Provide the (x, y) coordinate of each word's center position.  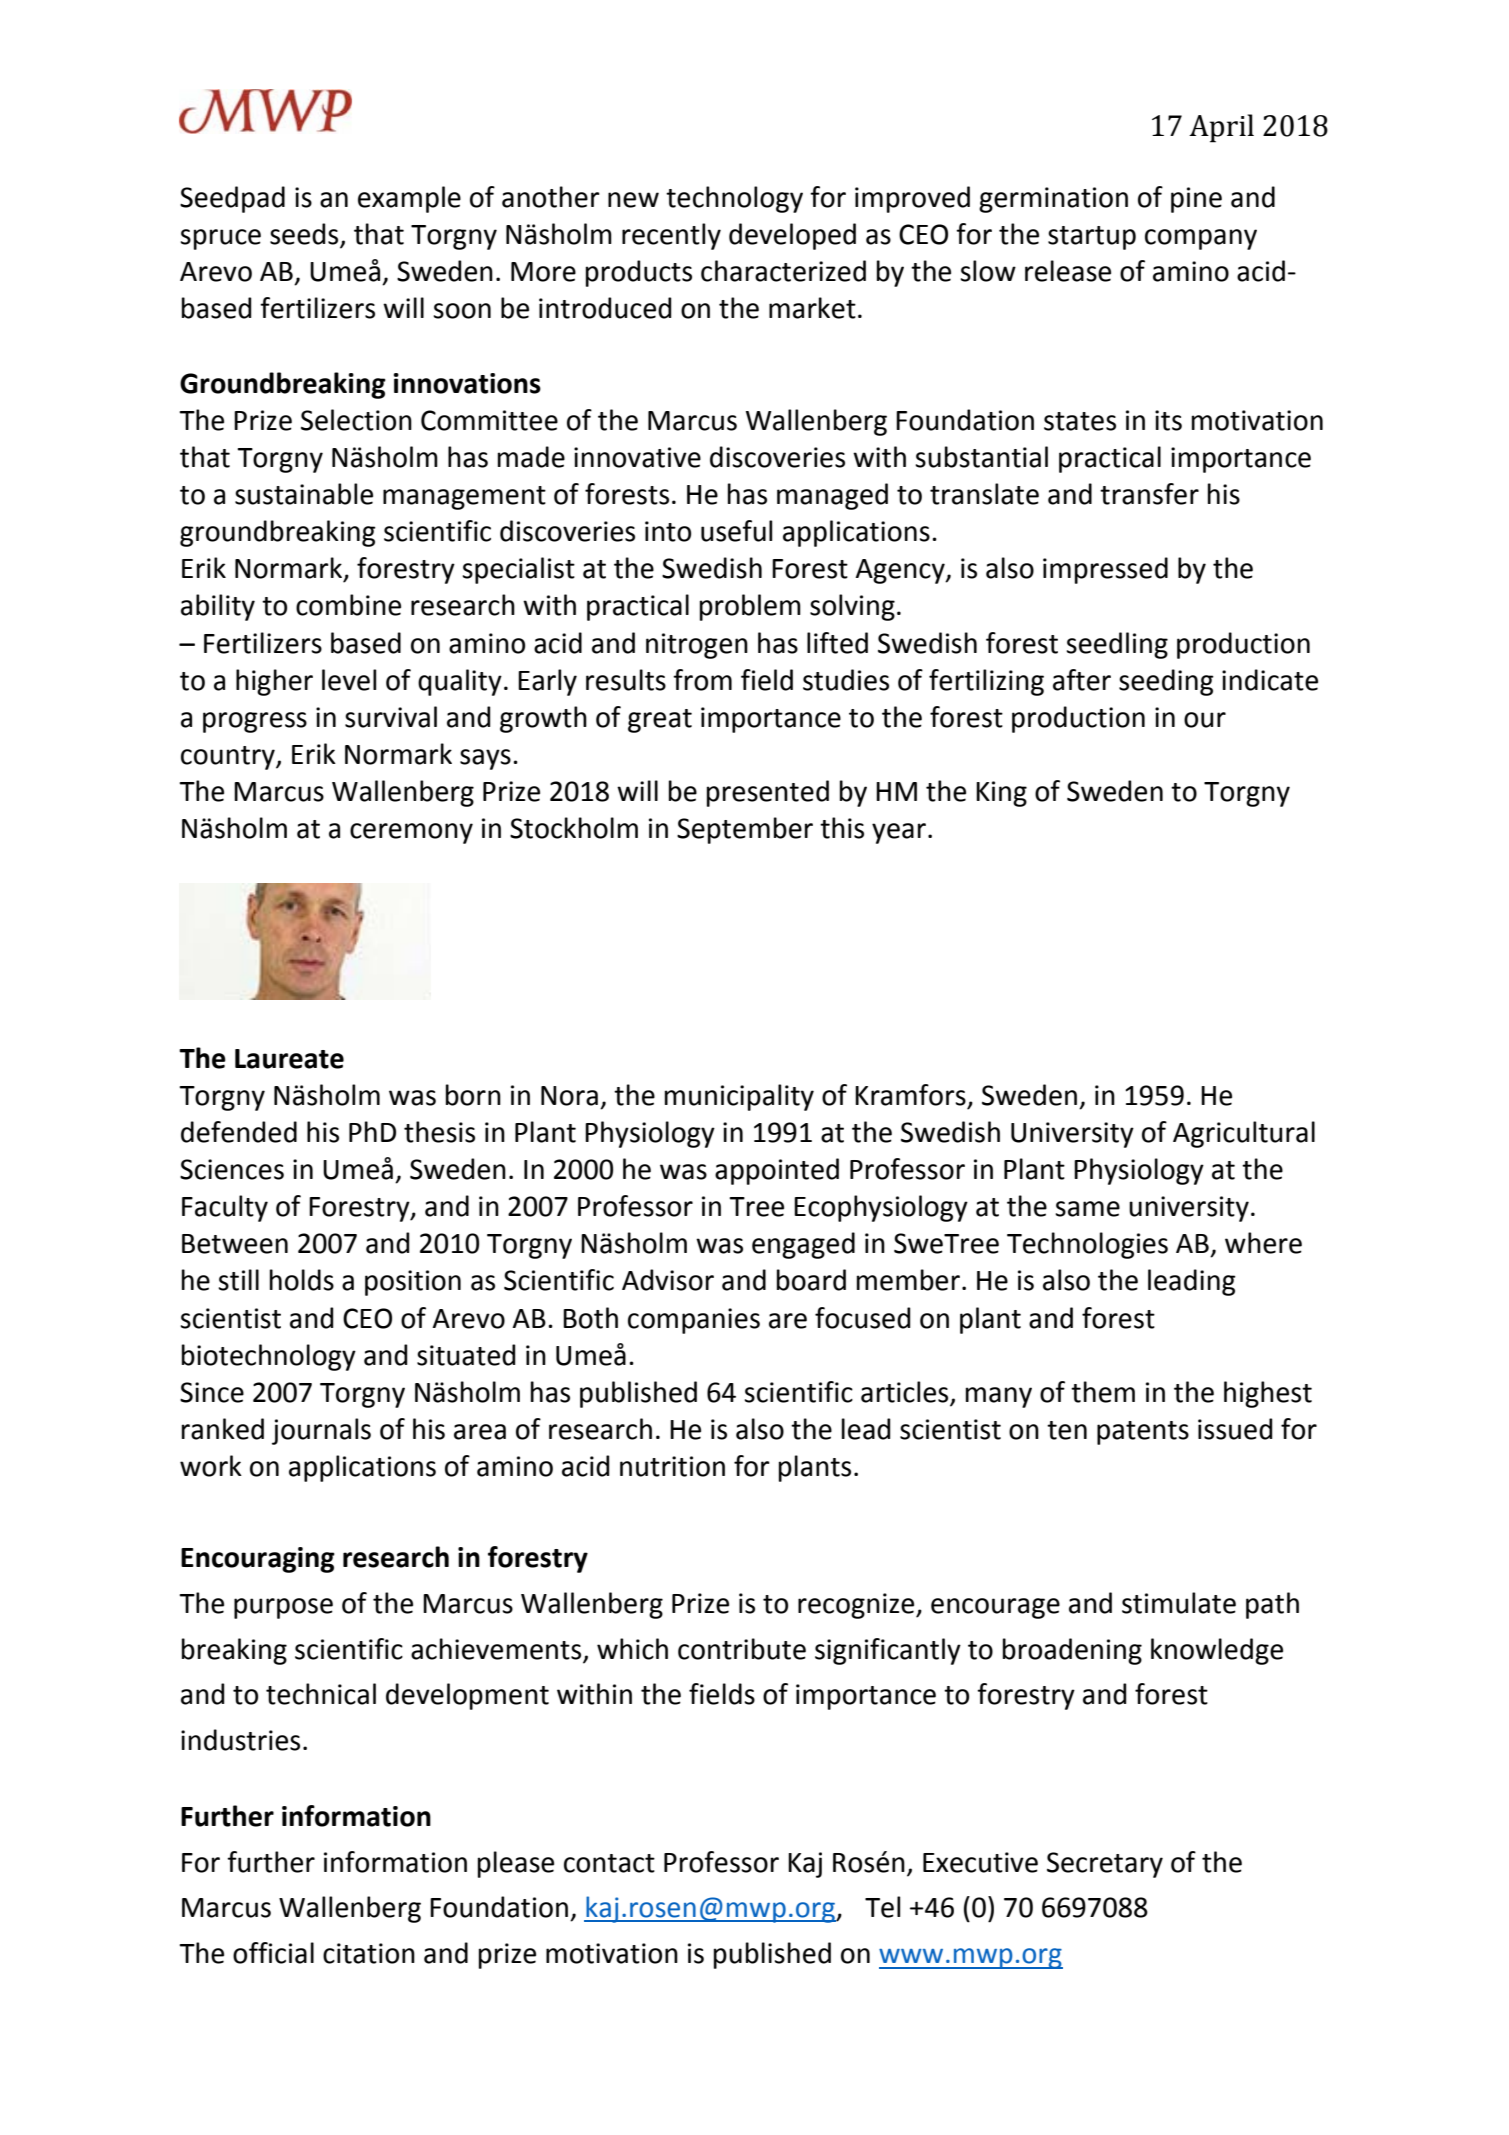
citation (369, 1953)
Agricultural (1244, 1134)
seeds (305, 235)
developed (792, 236)
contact (609, 1863)
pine (1196, 200)
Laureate (289, 1059)
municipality (739, 1097)
